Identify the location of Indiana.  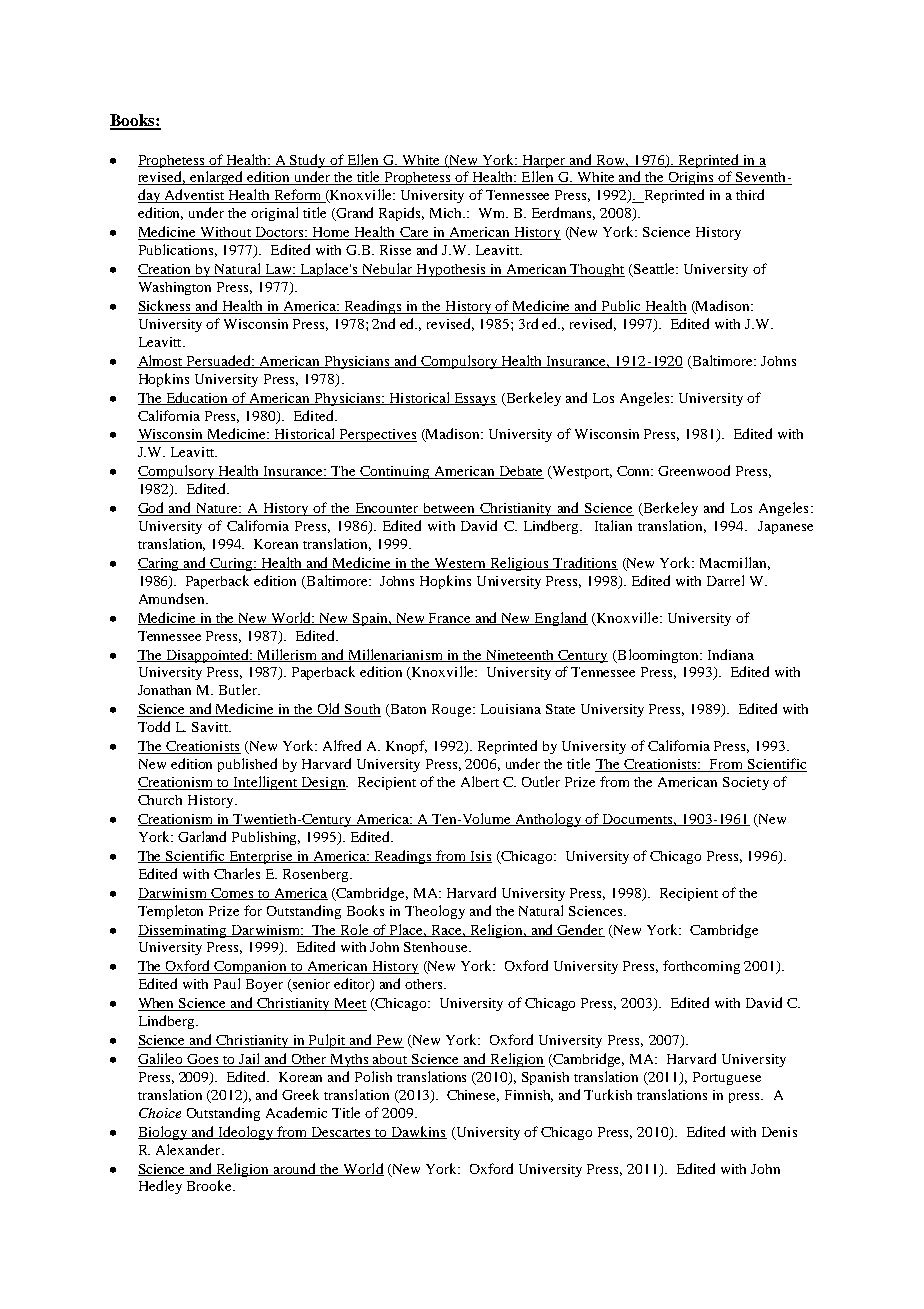
(731, 654).
